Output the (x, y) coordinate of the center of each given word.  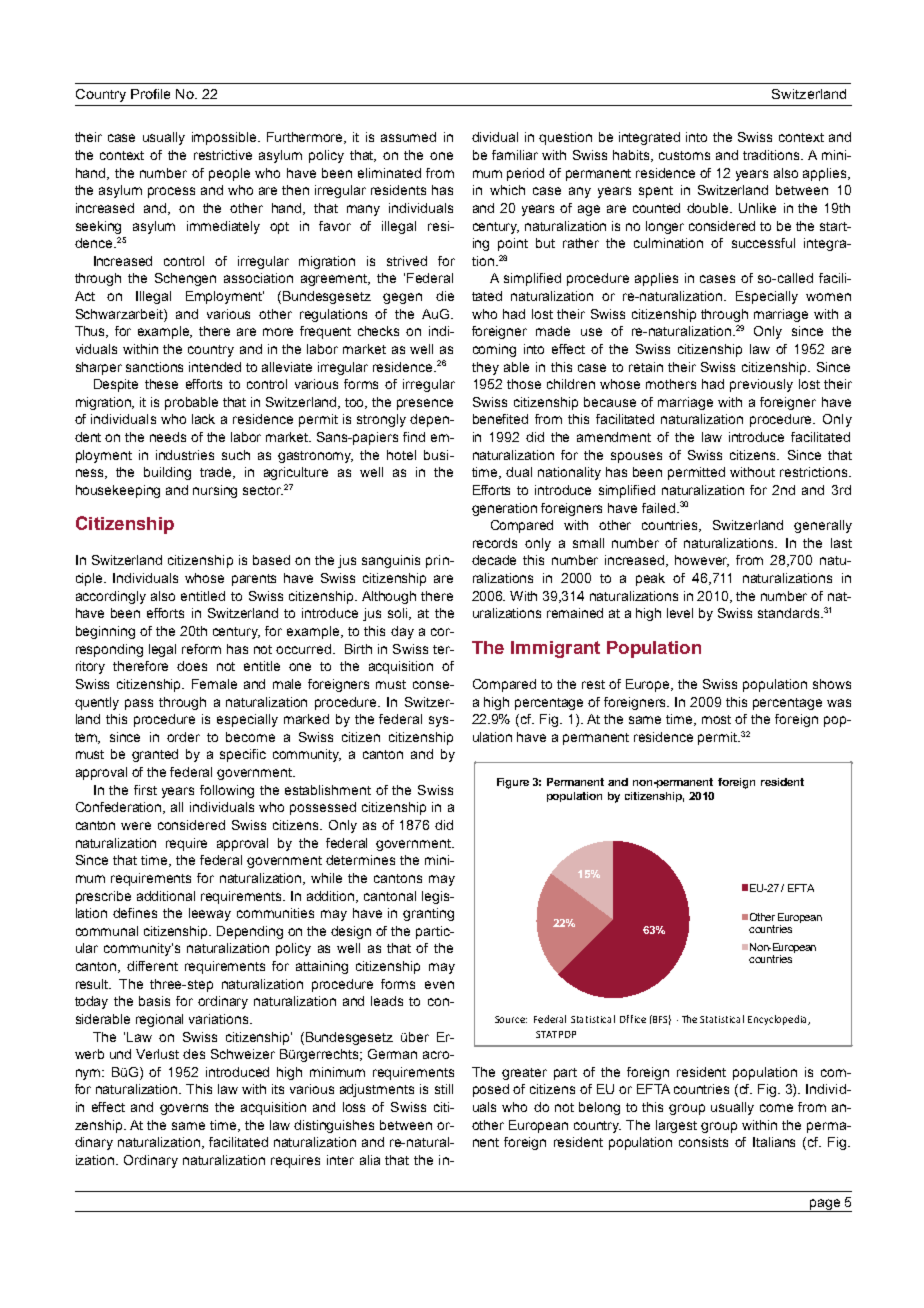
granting (428, 914)
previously (761, 385)
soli (399, 614)
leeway (210, 914)
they (485, 368)
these (161, 384)
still (444, 1089)
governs (184, 1109)
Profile (150, 94)
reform (201, 649)
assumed (408, 137)
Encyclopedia (778, 1020)
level (680, 613)
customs (684, 155)
